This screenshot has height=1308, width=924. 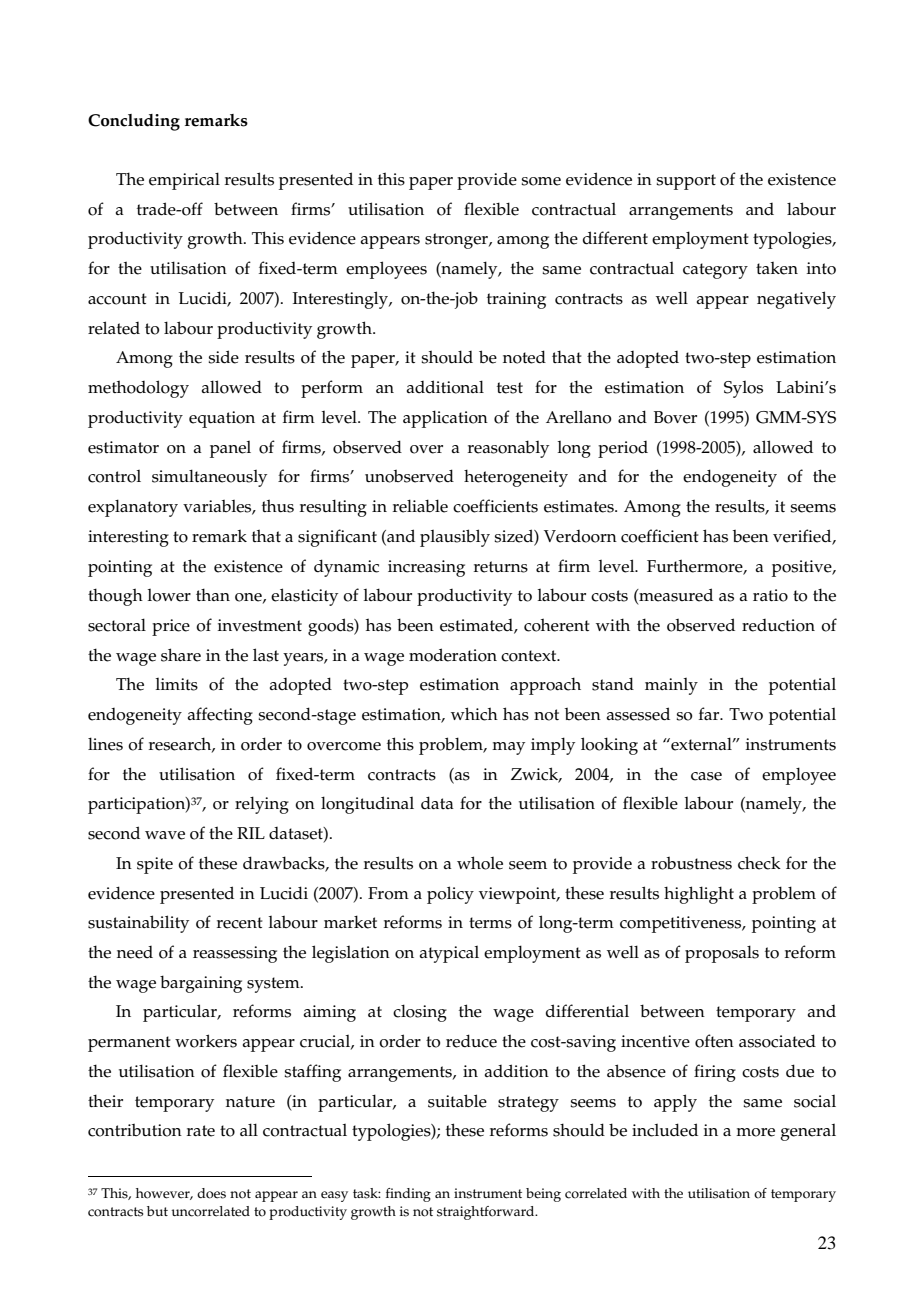 I want to click on support, so click(x=686, y=182).
